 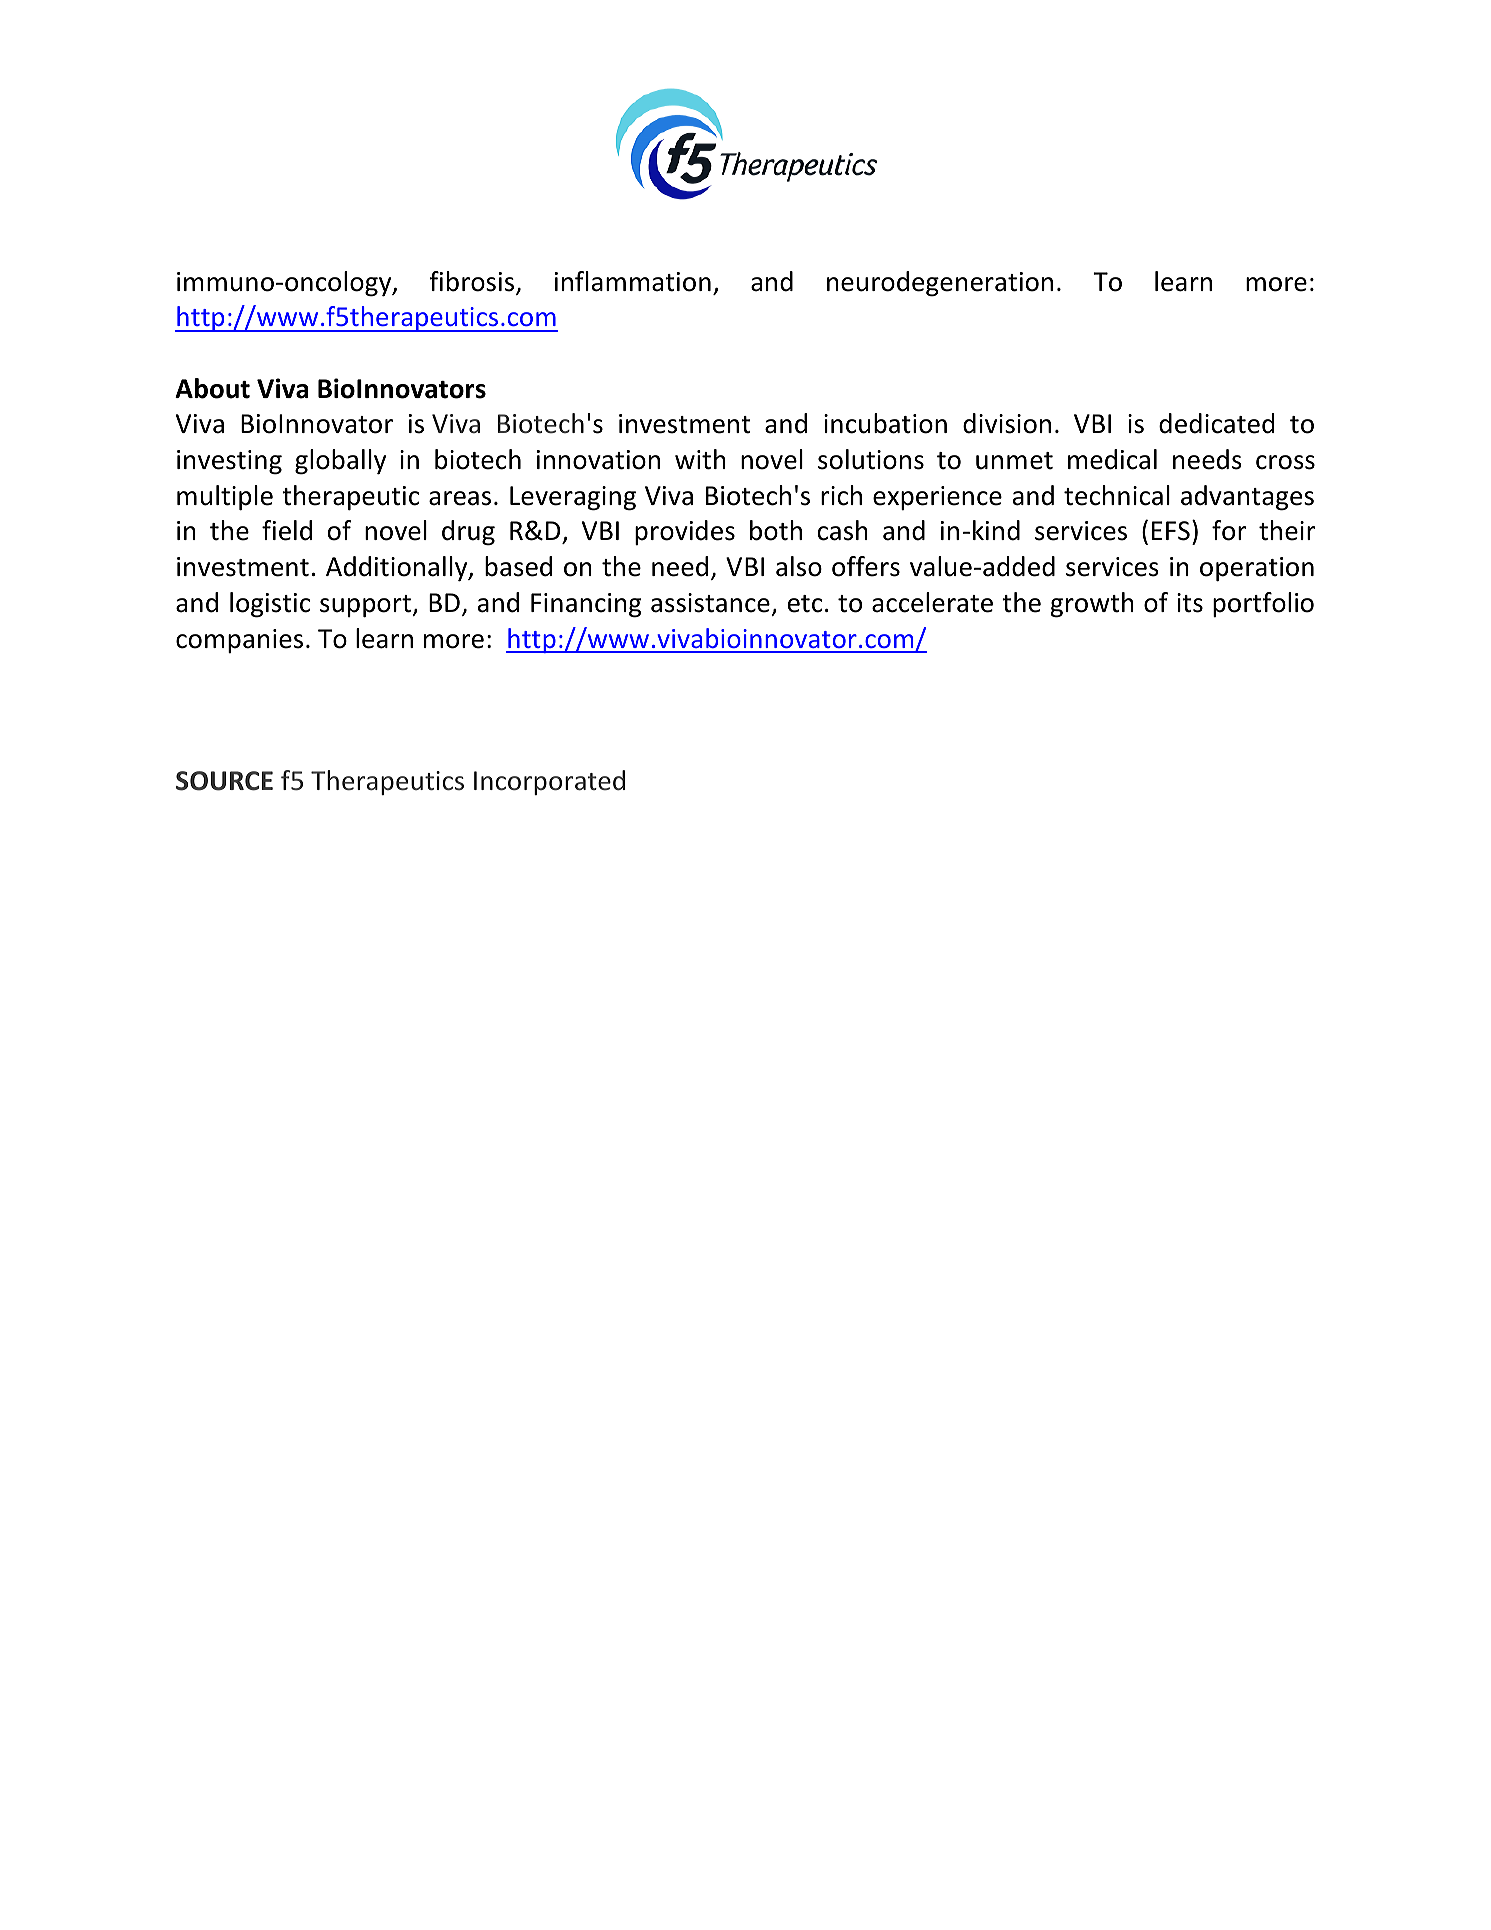 What do you see at coordinates (633, 281) in the image?
I see `inflammation` at bounding box center [633, 281].
